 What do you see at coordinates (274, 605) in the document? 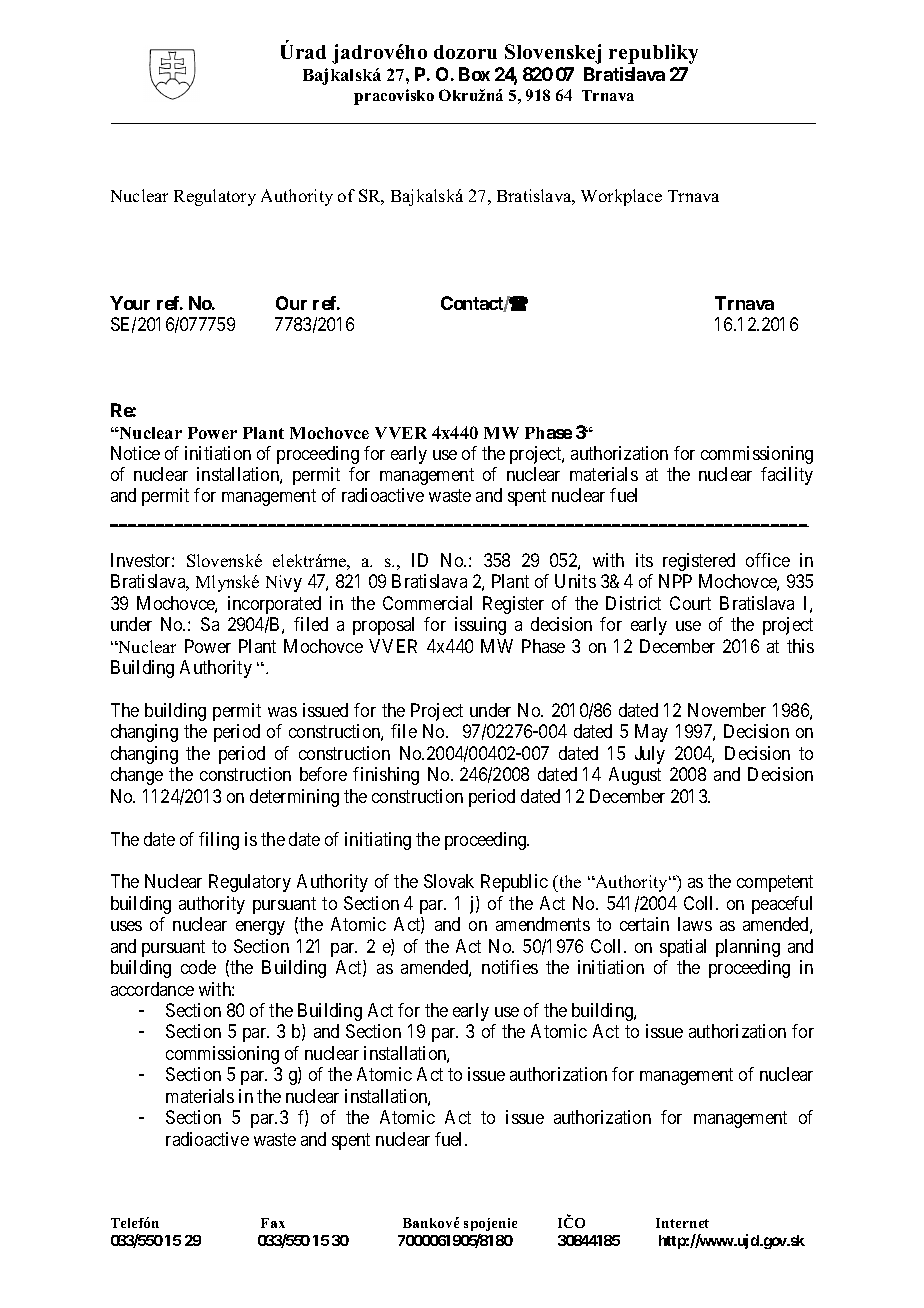
I see `incorporated` at bounding box center [274, 605].
